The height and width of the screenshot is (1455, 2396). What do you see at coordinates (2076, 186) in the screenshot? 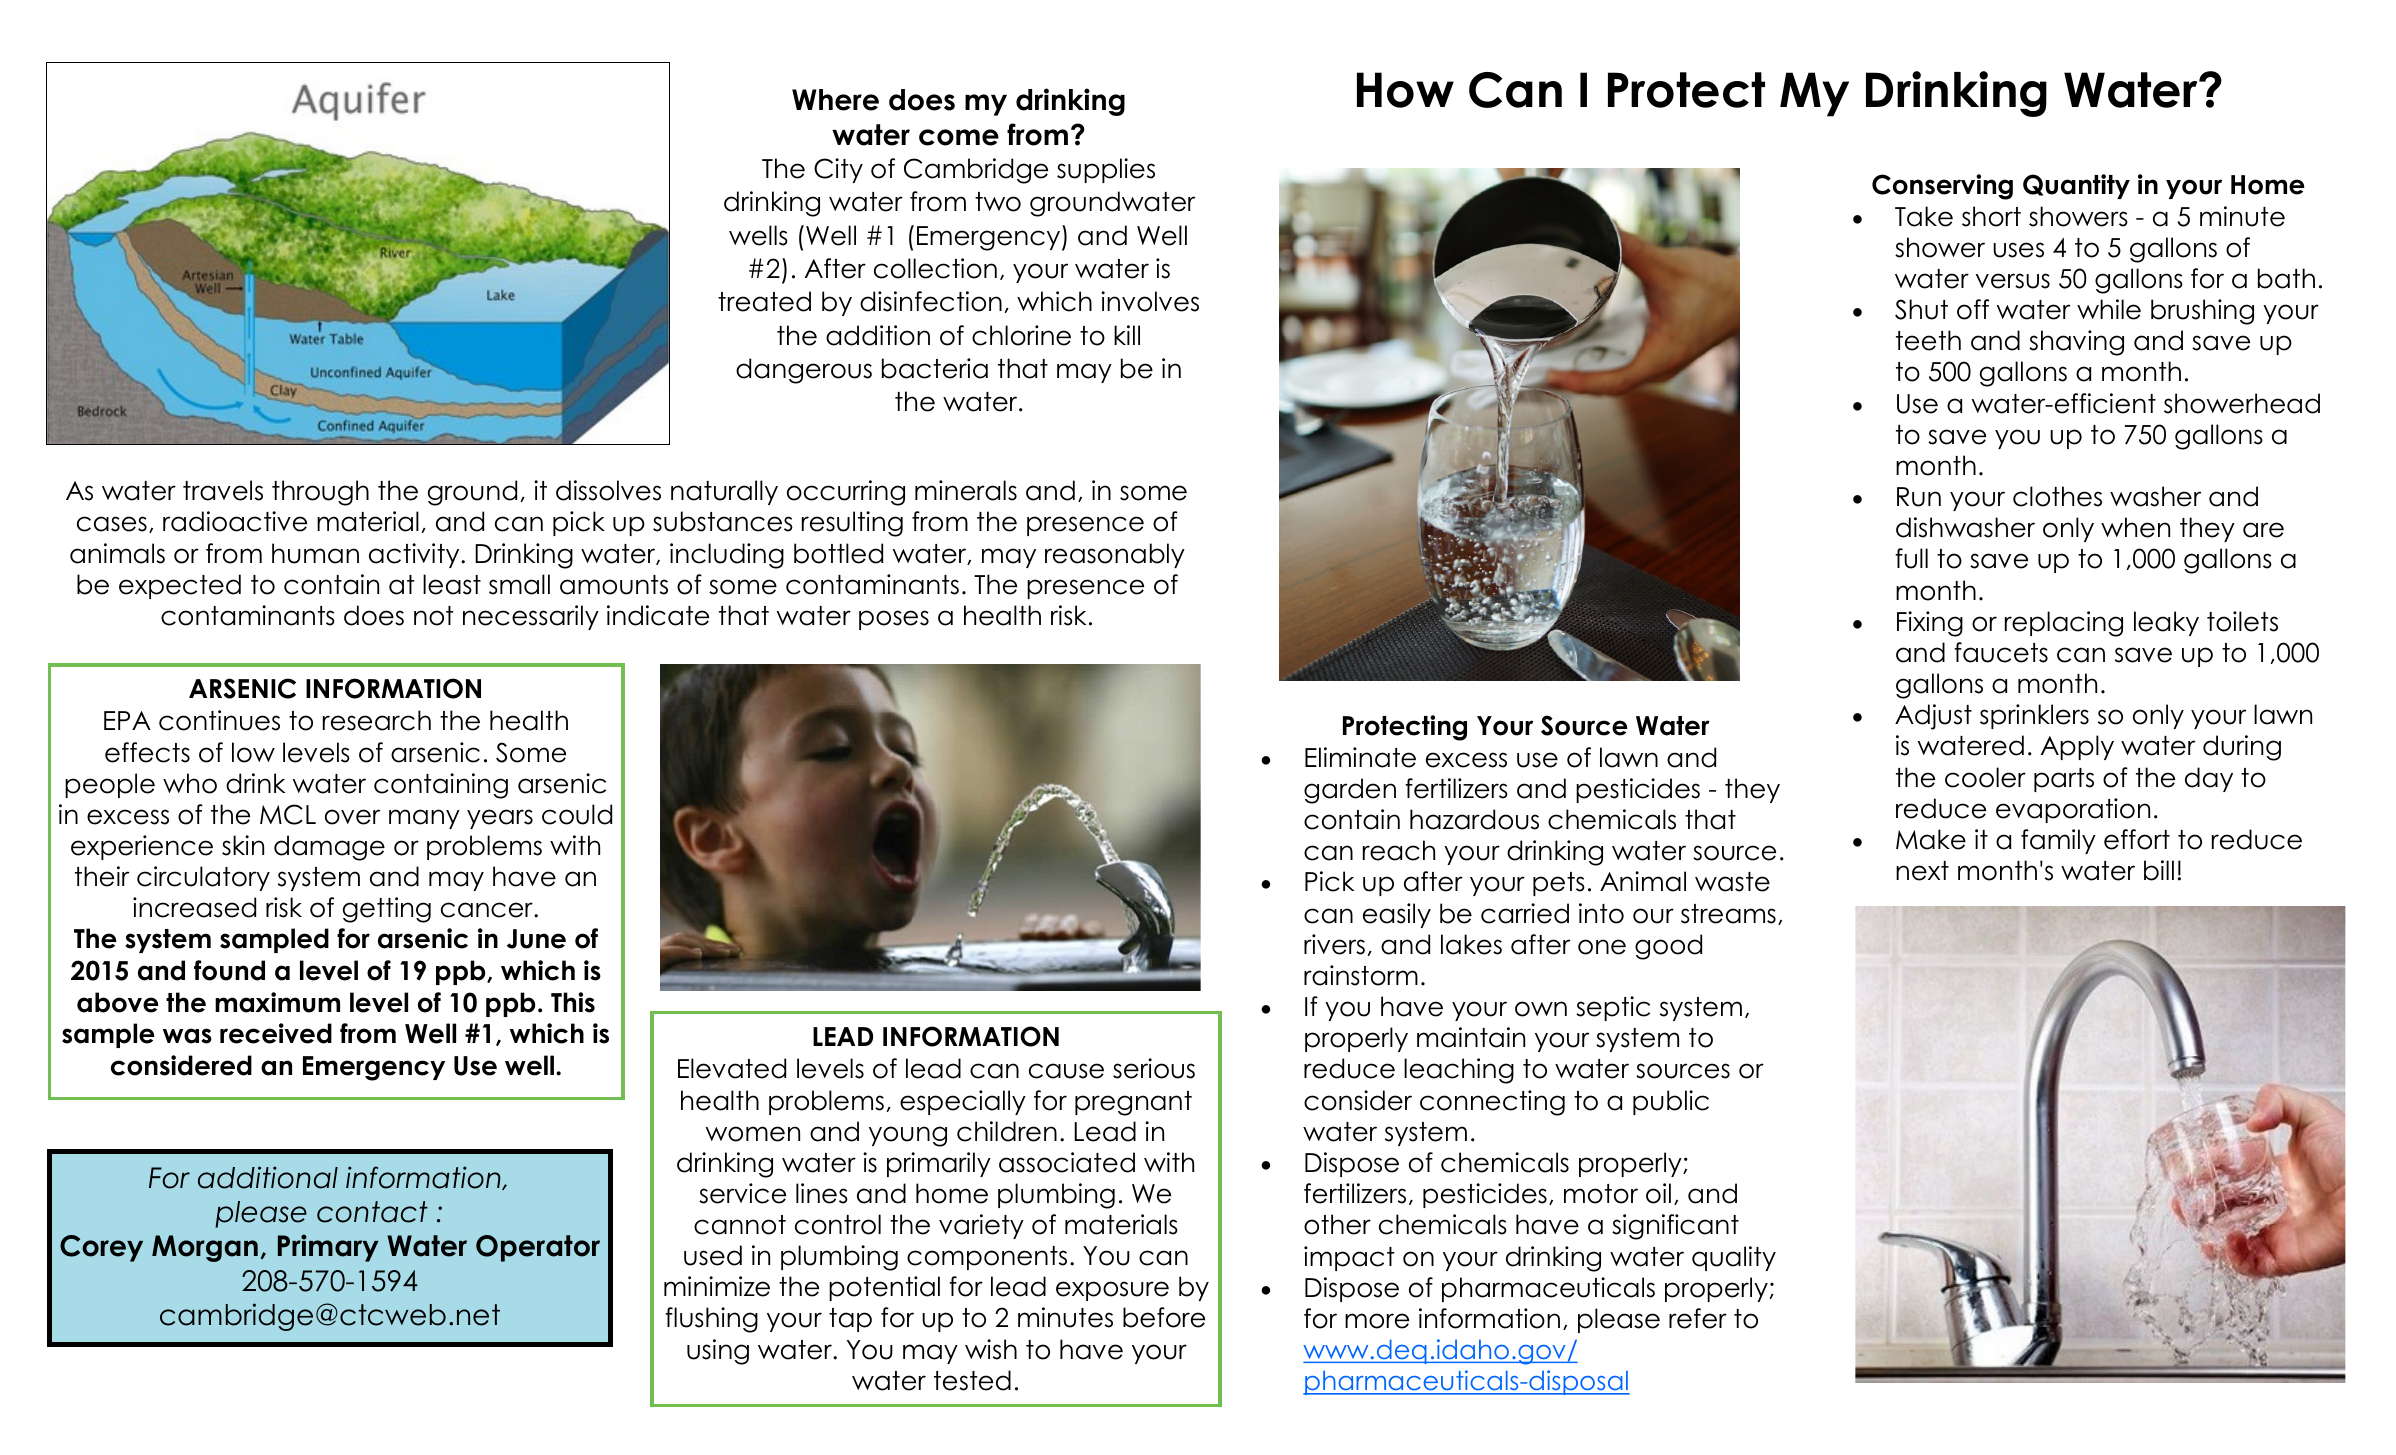
I see `Quantity` at bounding box center [2076, 186].
